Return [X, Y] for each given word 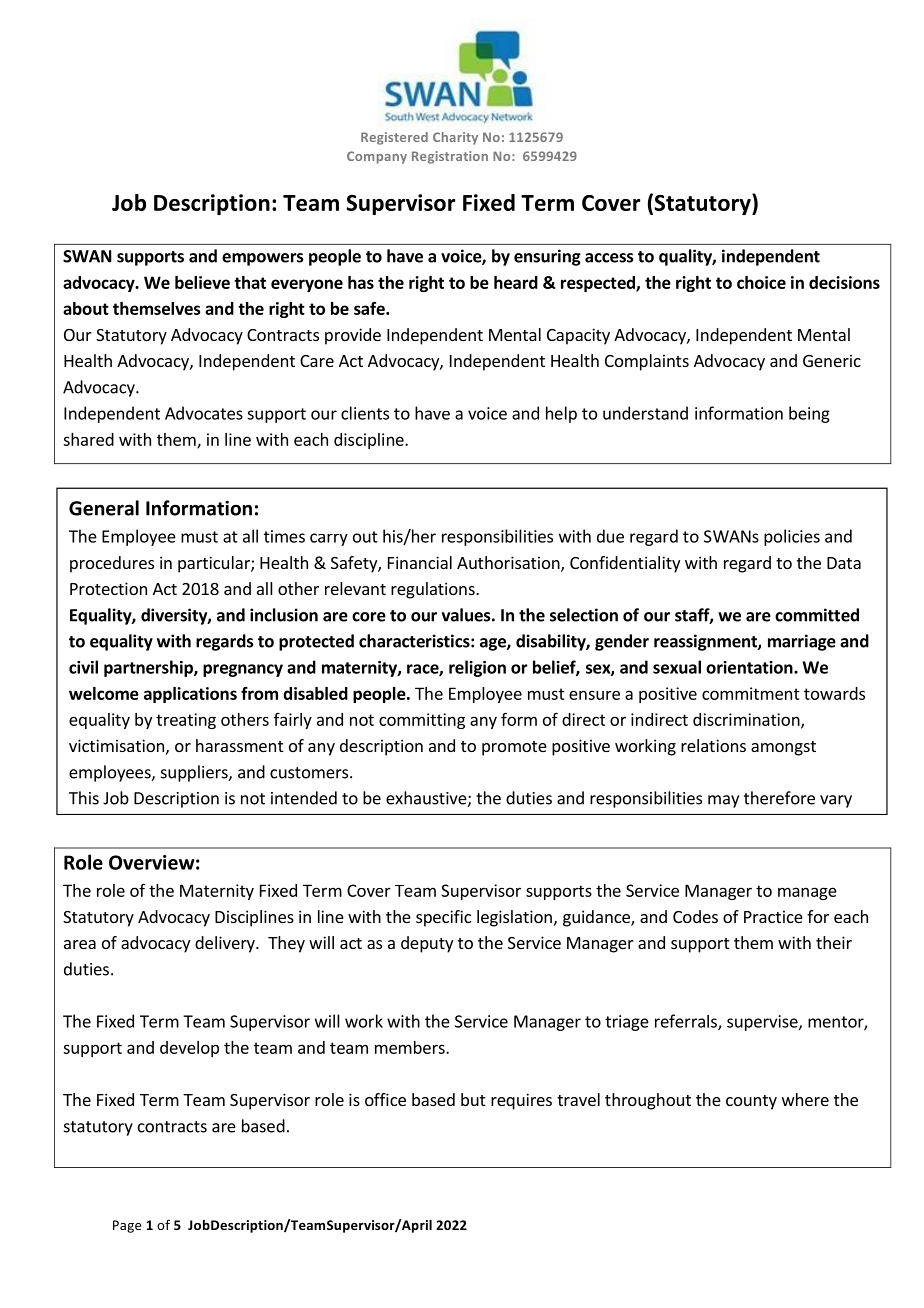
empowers [263, 259]
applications [190, 695]
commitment [751, 693]
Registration [450, 157]
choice [761, 282]
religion [477, 668]
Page [127, 1226]
